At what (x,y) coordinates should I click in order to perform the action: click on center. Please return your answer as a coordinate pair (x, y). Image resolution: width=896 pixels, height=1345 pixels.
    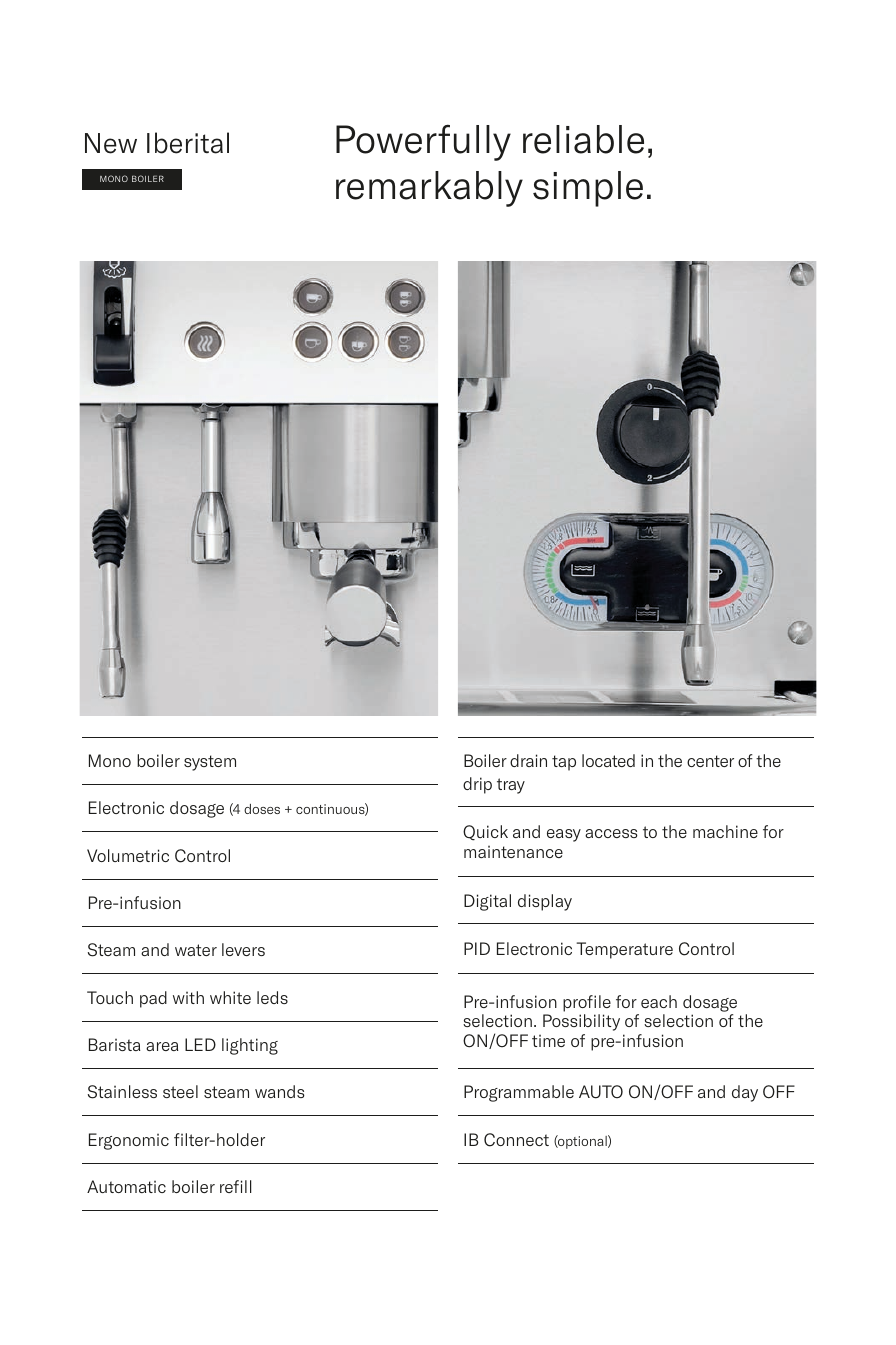
    Looking at the image, I should click on (710, 761).
